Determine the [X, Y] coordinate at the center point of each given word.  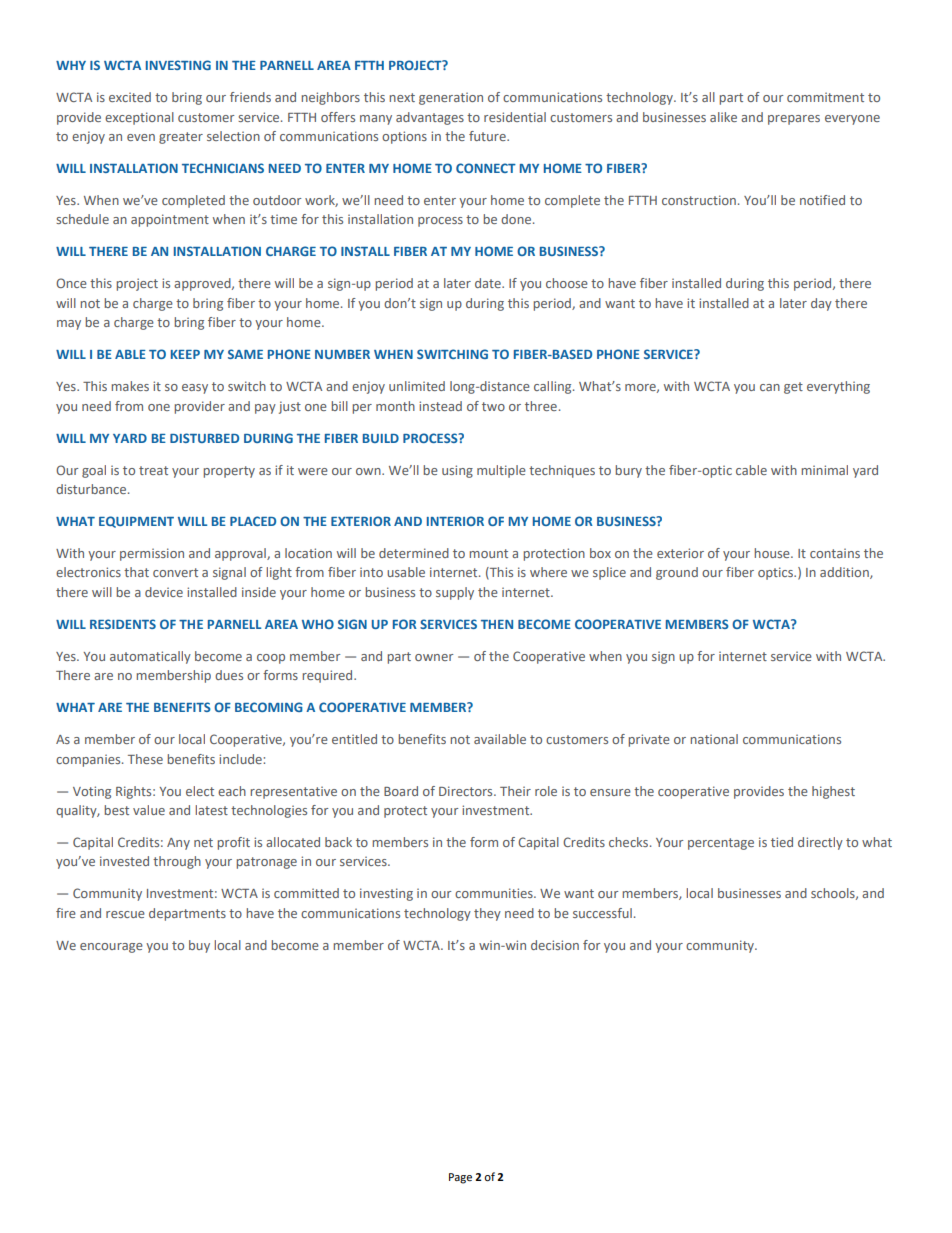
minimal [824, 470]
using [457, 471]
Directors [467, 791]
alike [723, 117]
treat [153, 470]
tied [782, 842]
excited [130, 97]
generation [451, 98]
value [149, 810]
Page [460, 1178]
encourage [111, 948]
